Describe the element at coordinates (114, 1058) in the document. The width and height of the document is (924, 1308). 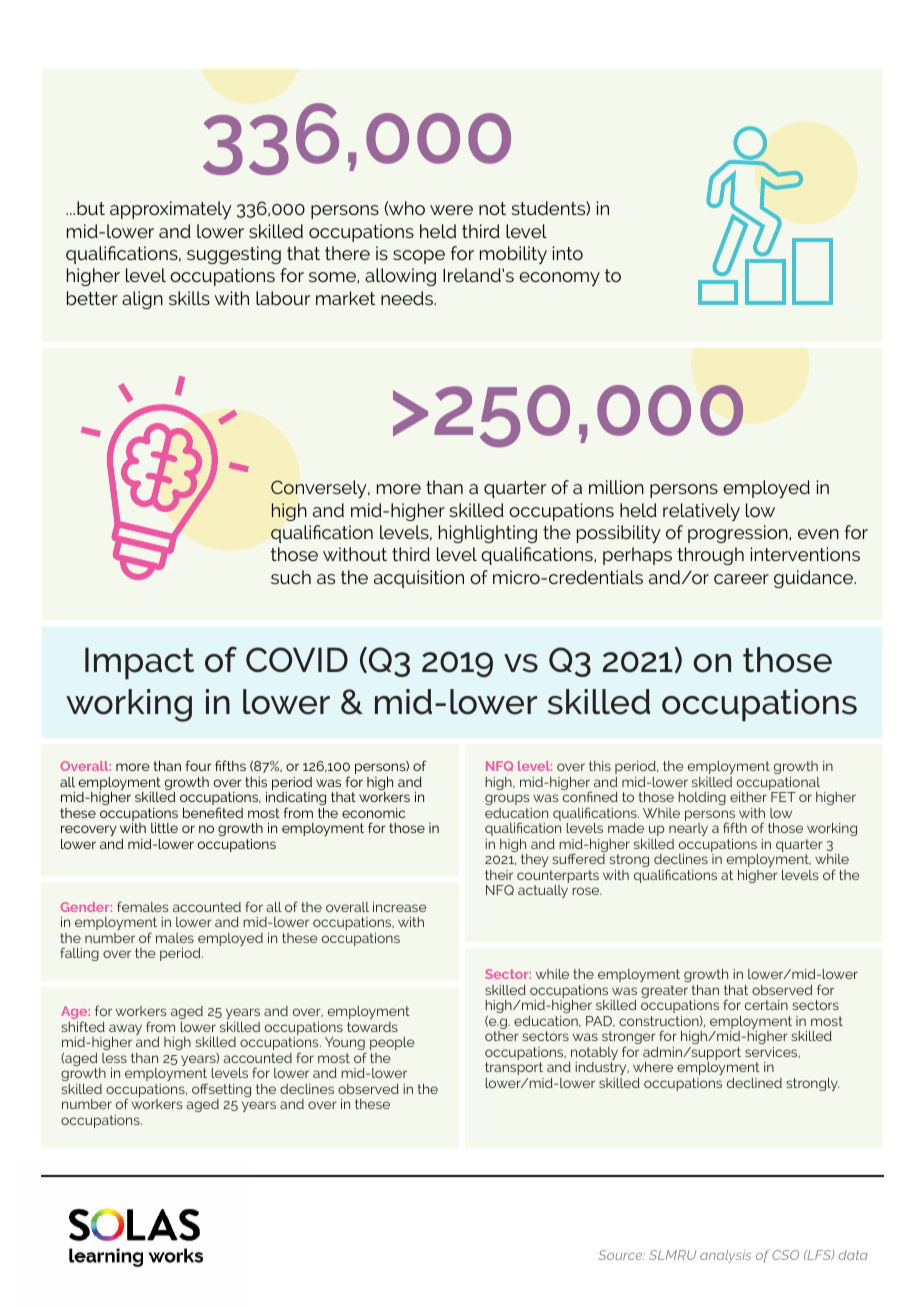
I see `less` at that location.
